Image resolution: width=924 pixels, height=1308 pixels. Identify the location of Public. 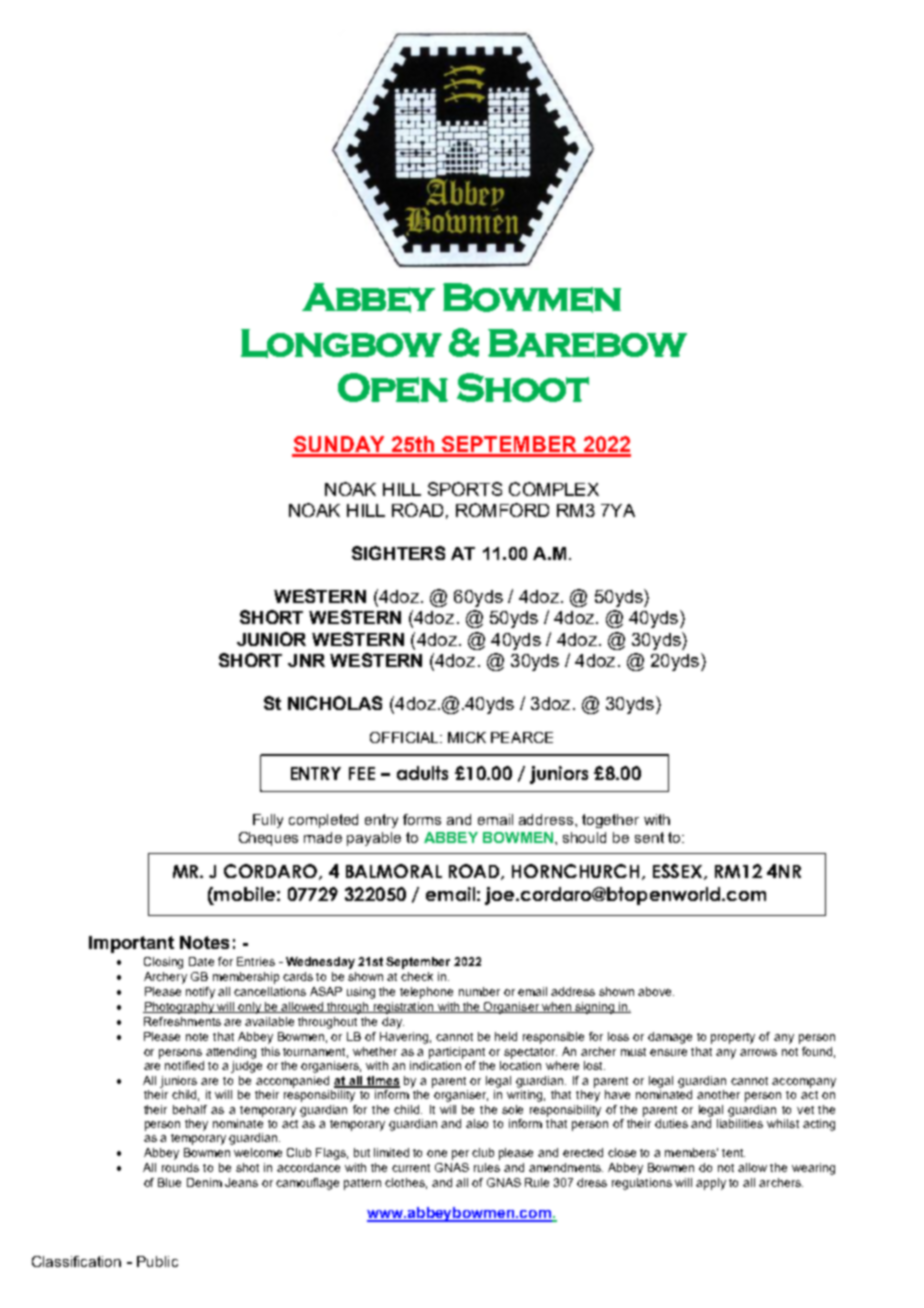
(157, 1261).
